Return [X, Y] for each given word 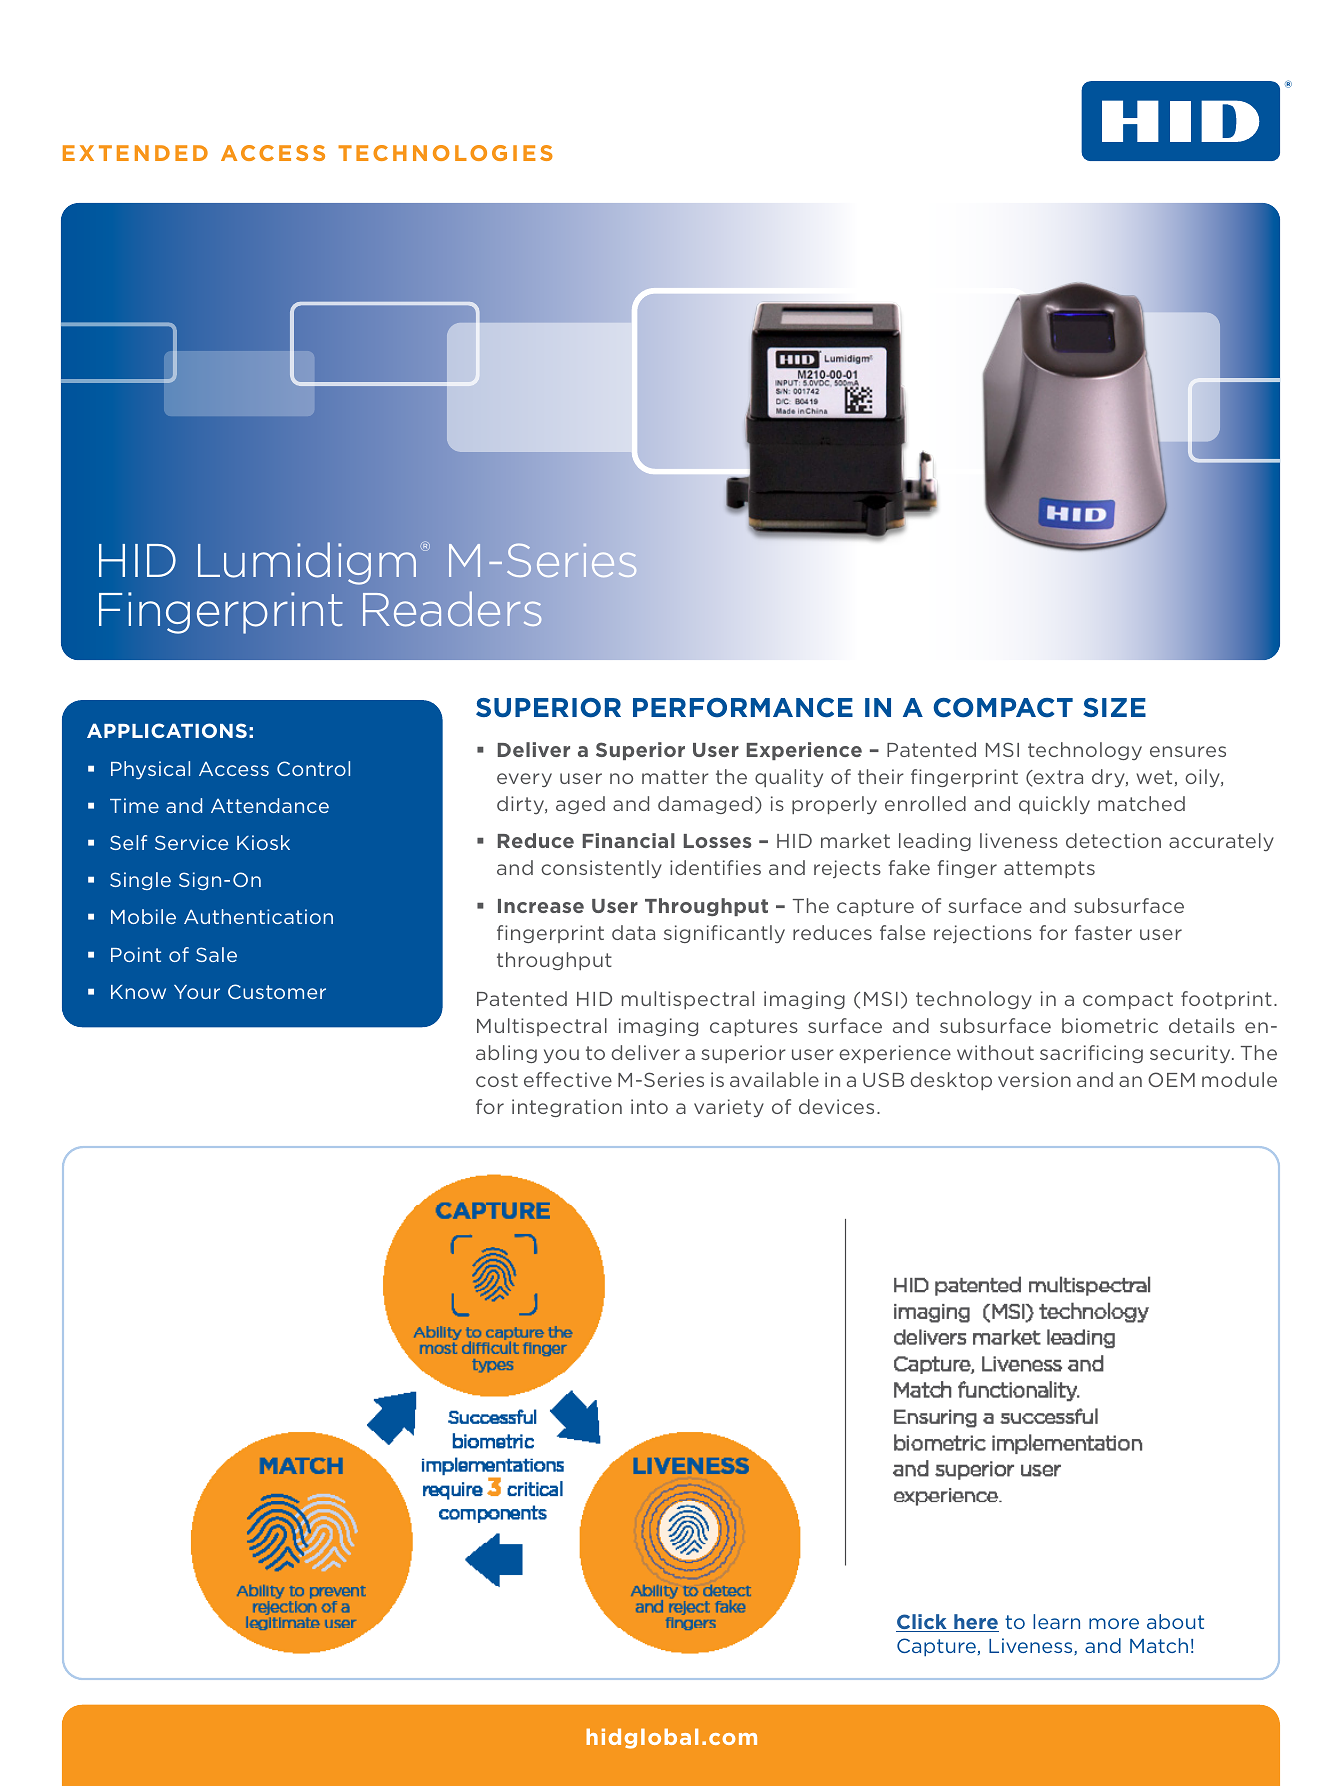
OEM [1171, 1079]
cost [497, 1080]
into [649, 1106]
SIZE [1114, 707]
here [975, 1623]
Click [922, 1623]
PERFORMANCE [743, 708]
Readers [452, 609]
